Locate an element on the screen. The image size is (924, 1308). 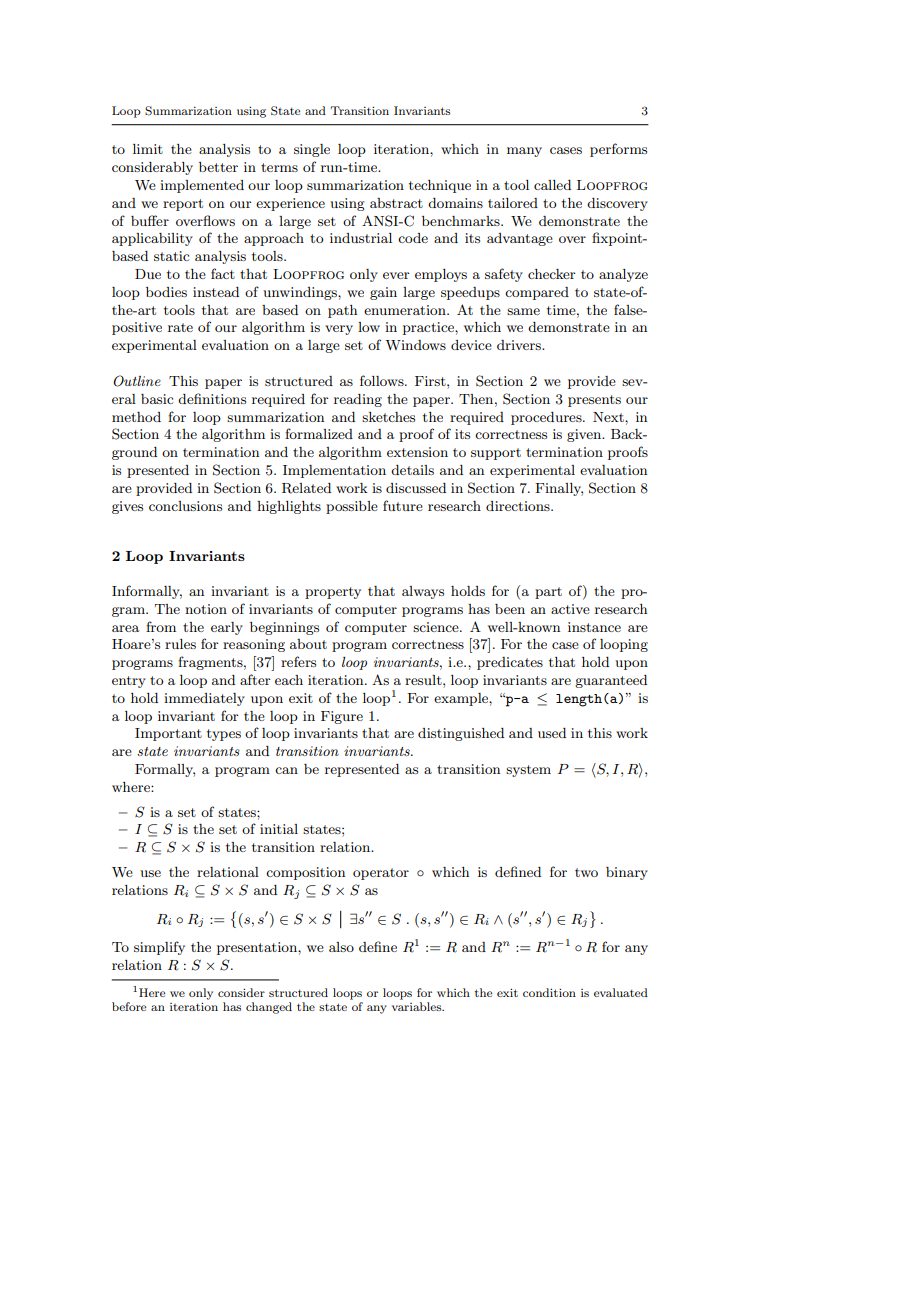
method is located at coordinates (136, 417).
